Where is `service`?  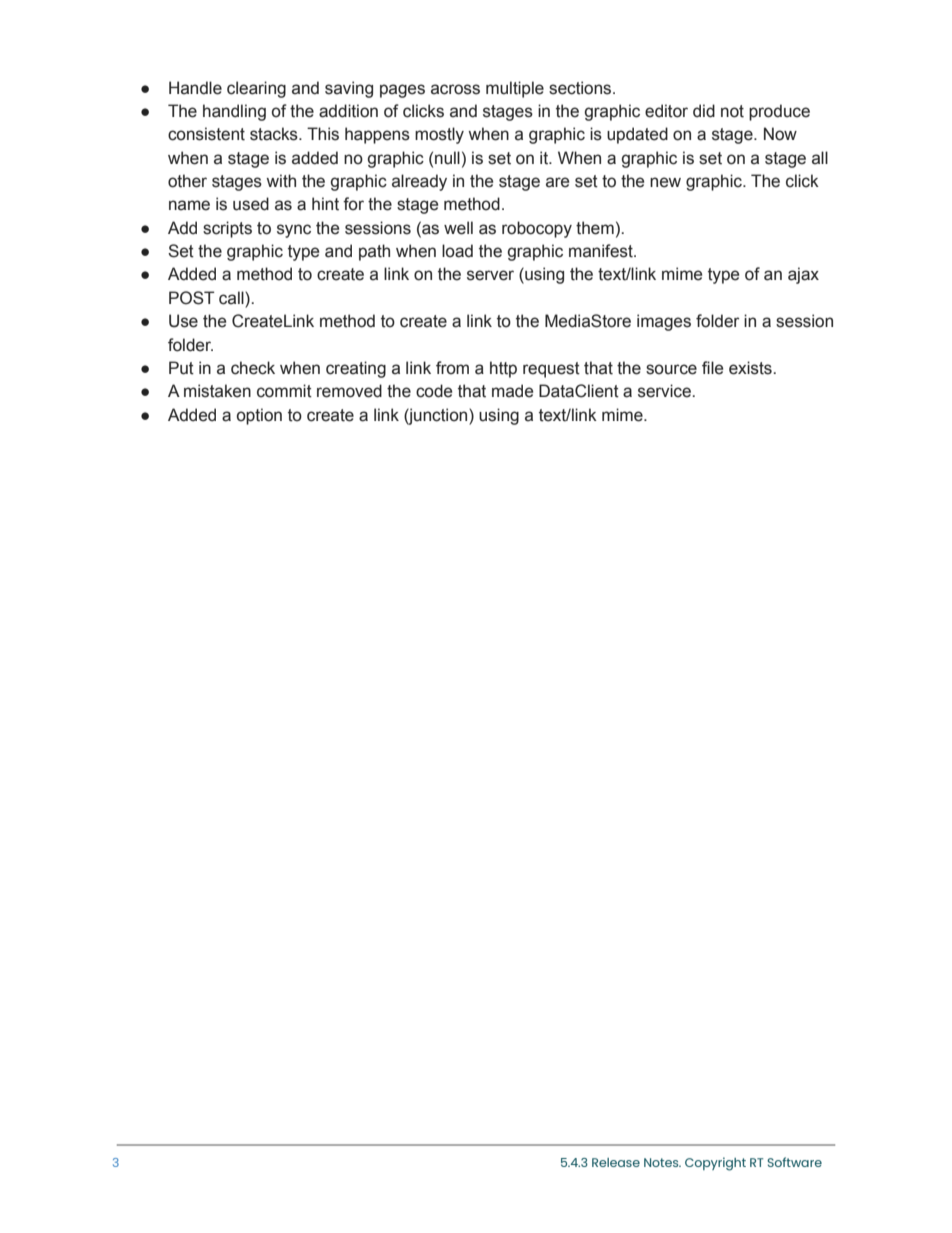
service is located at coordinates (665, 391).
